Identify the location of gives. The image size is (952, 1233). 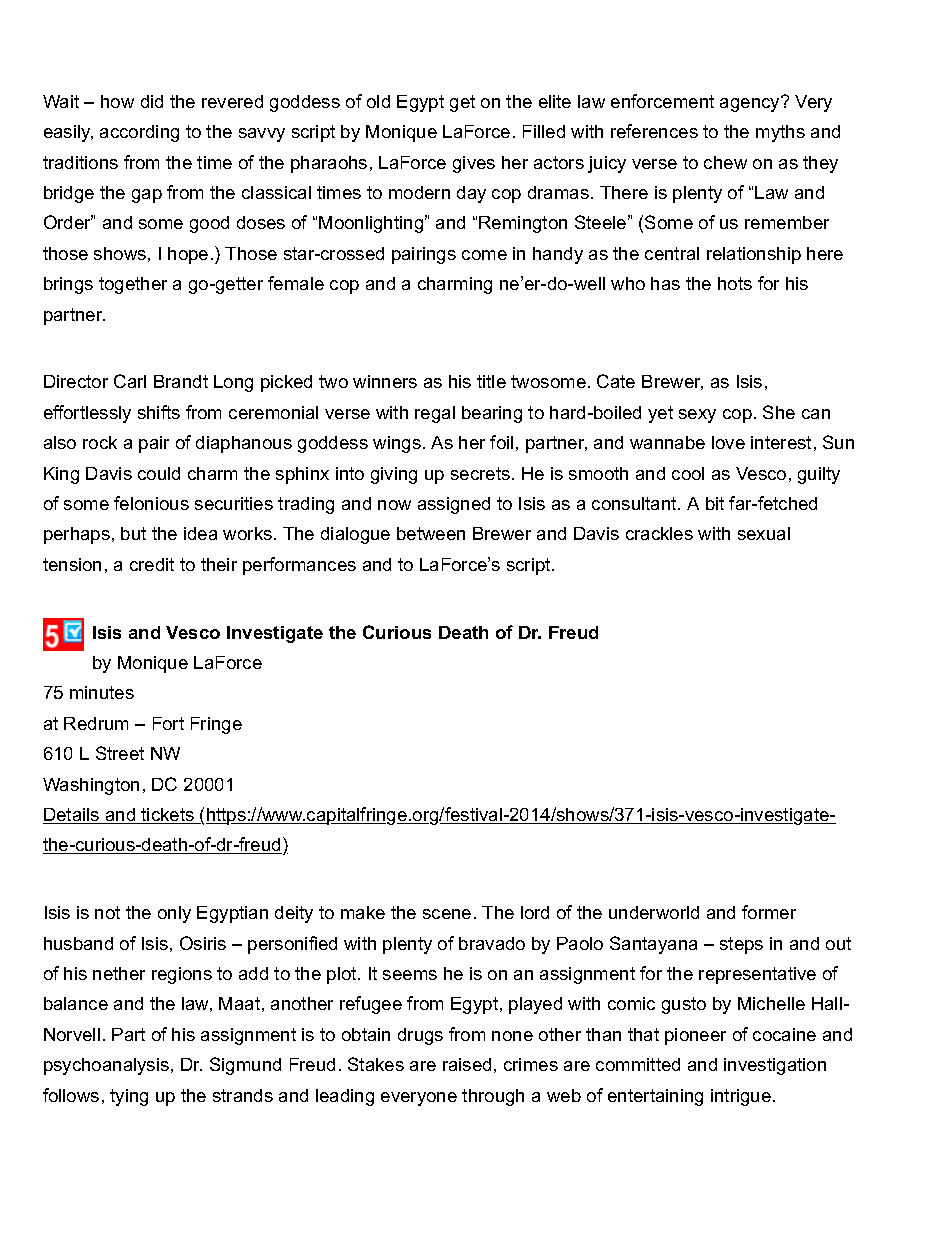
(474, 164).
